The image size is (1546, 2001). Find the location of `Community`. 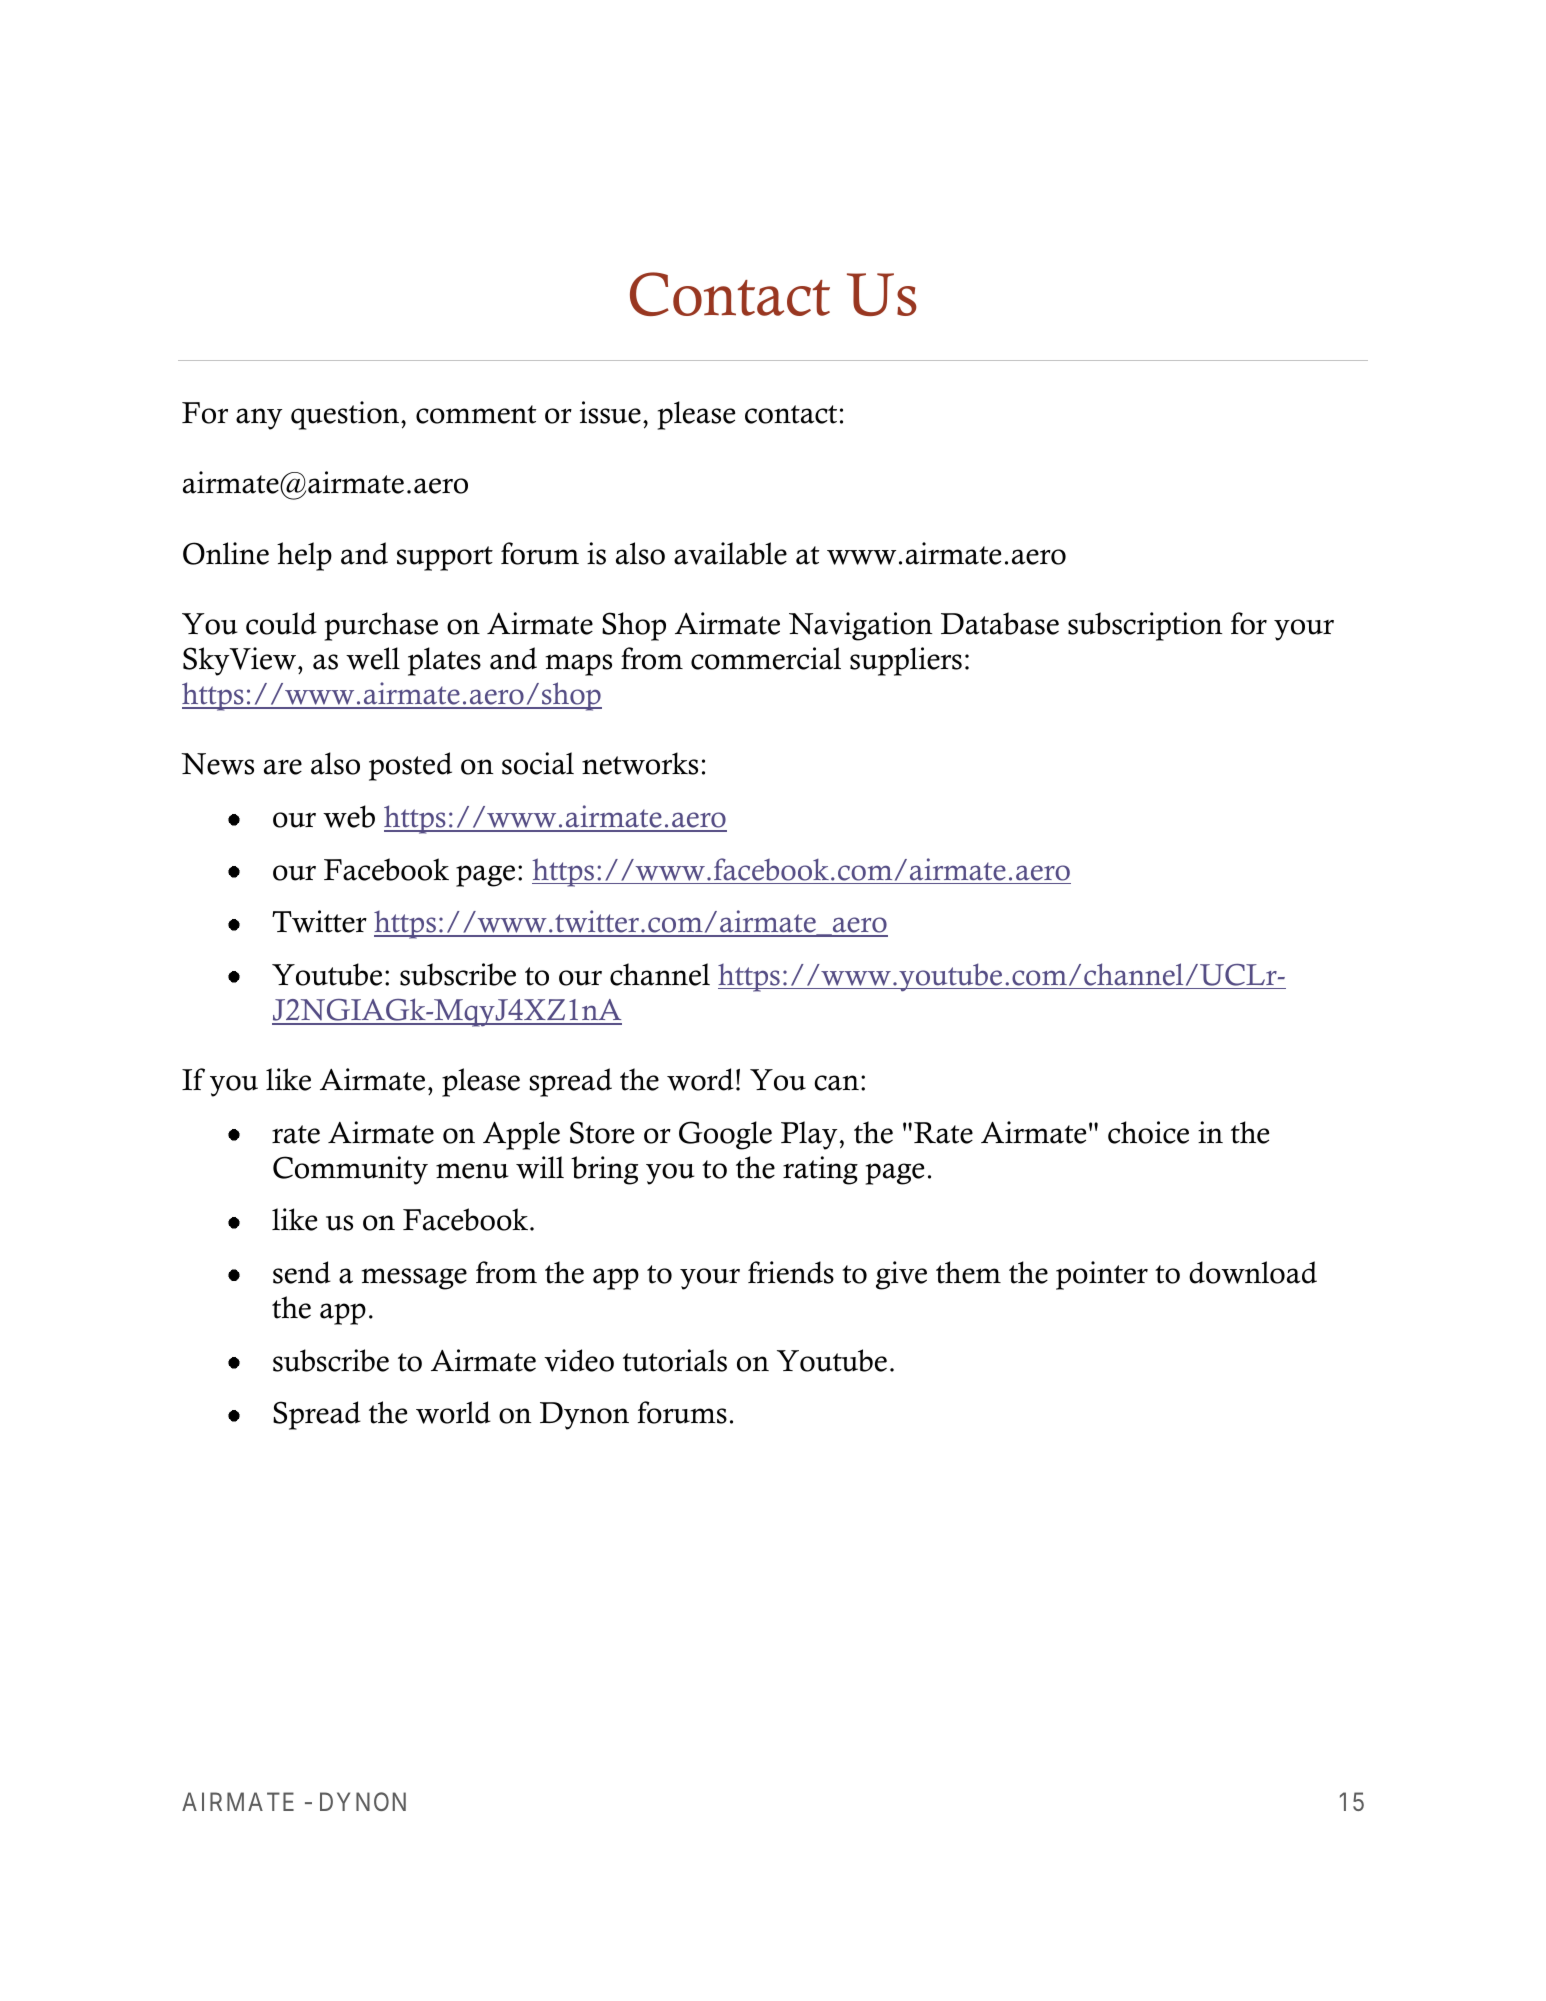

Community is located at coordinates (350, 1170).
